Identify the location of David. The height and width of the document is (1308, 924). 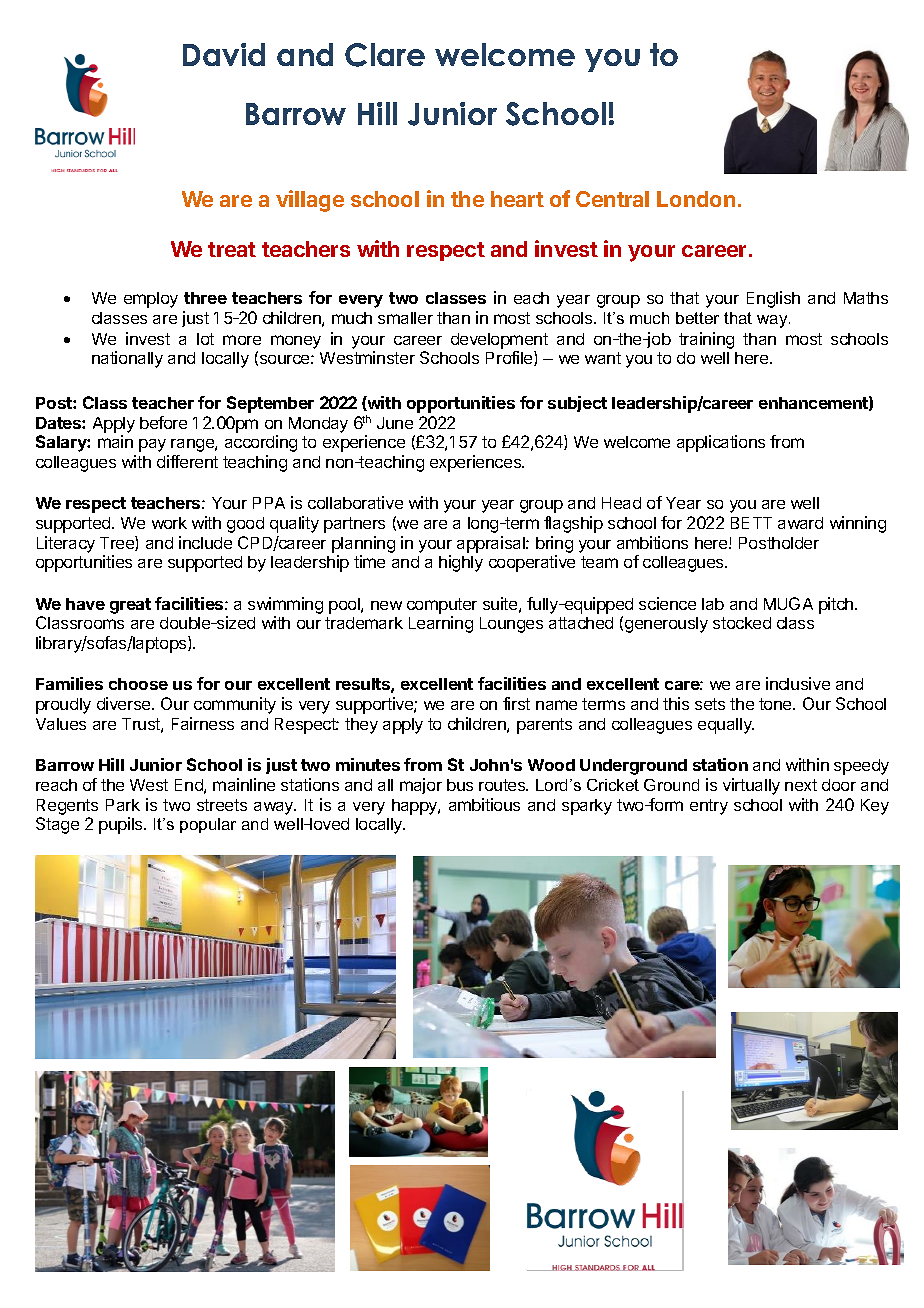
(224, 54).
